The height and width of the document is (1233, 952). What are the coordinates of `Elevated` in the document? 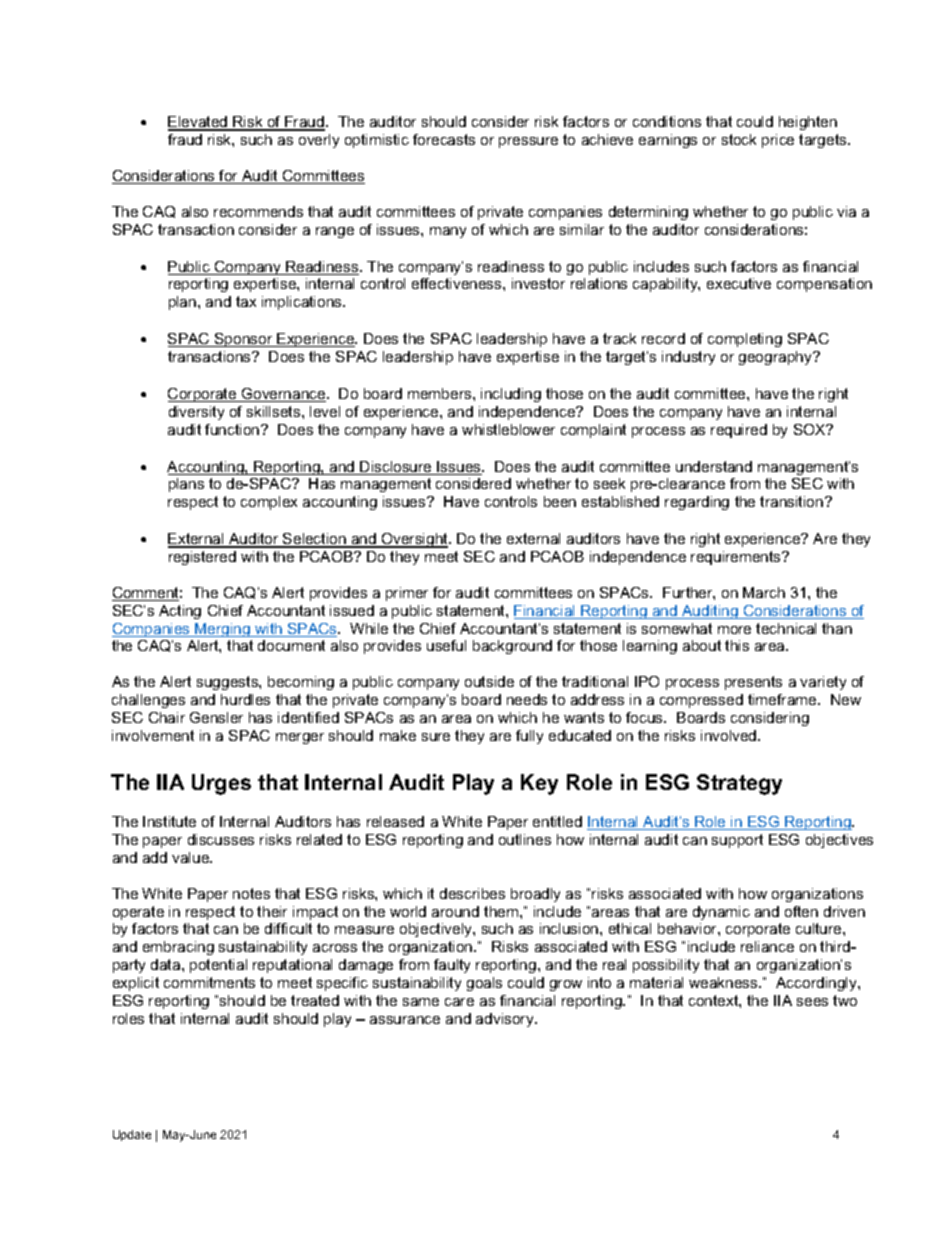 It's located at (199, 123).
